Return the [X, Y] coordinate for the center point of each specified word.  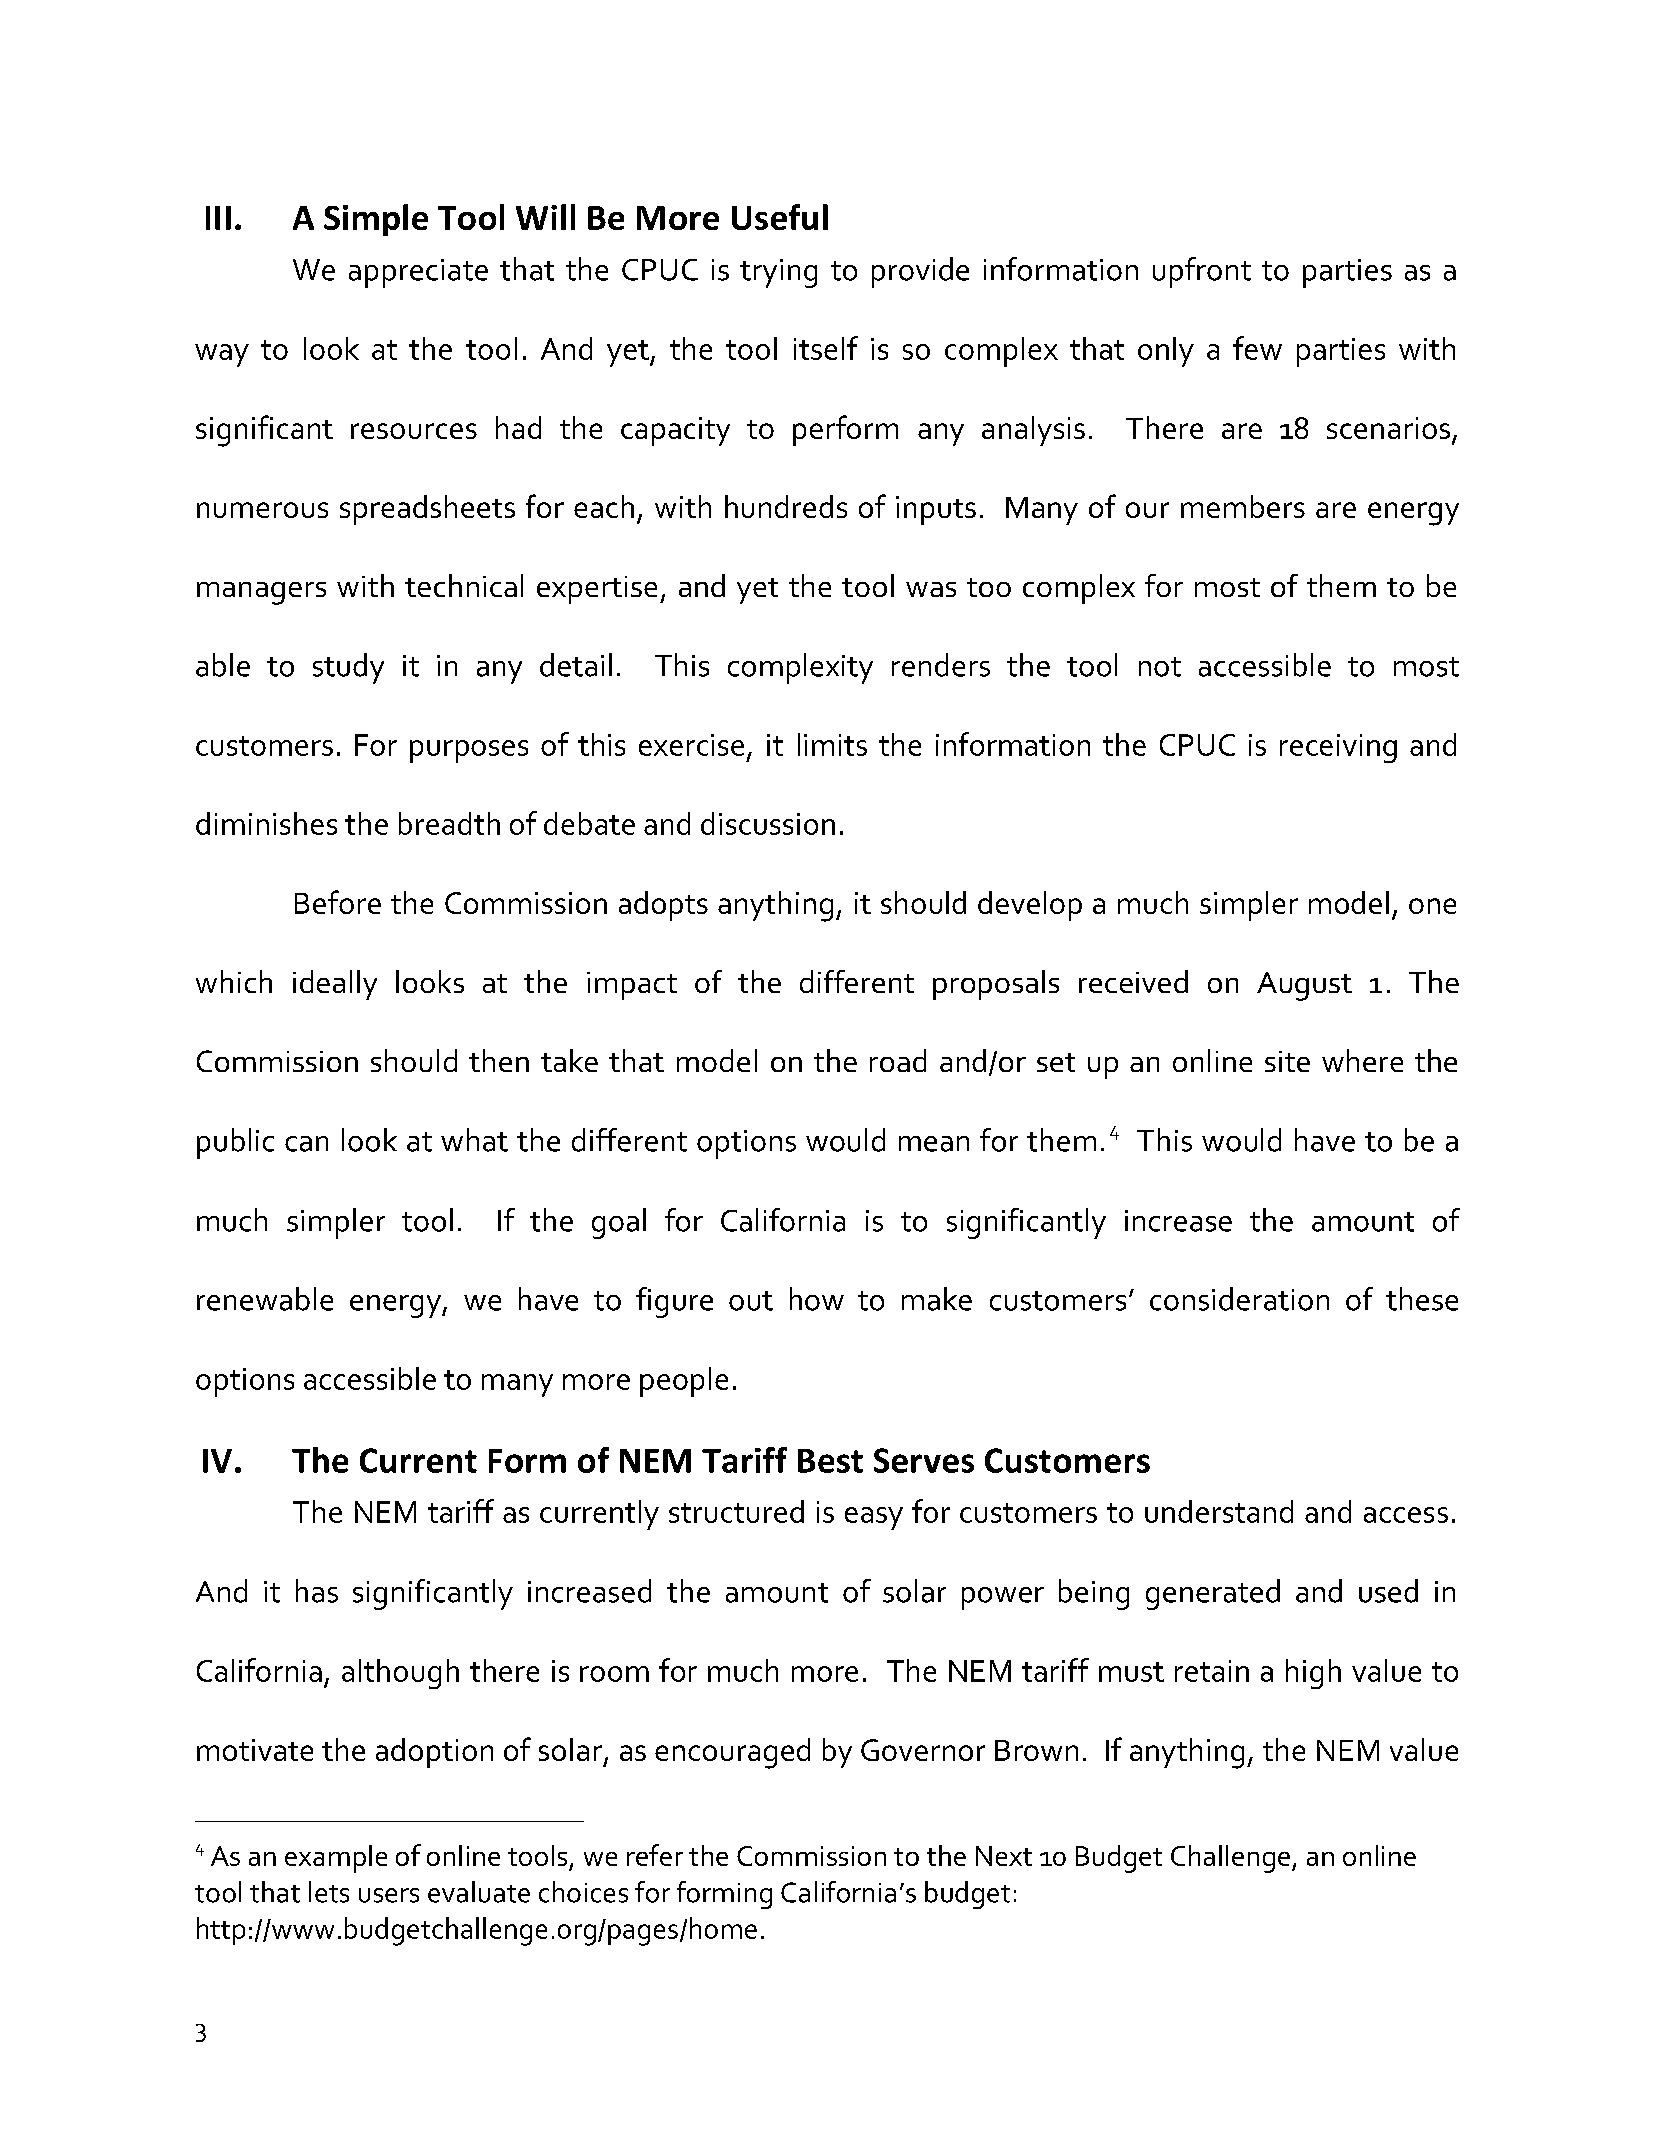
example [336, 1859]
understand [1219, 1511]
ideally [335, 985]
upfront [1202, 272]
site [1287, 1061]
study [348, 668]
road [898, 1060]
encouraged [732, 1753]
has [317, 1591]
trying [778, 273]
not [1160, 667]
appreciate [418, 273]
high [1313, 1674]
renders [941, 665]
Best [830, 1461]
